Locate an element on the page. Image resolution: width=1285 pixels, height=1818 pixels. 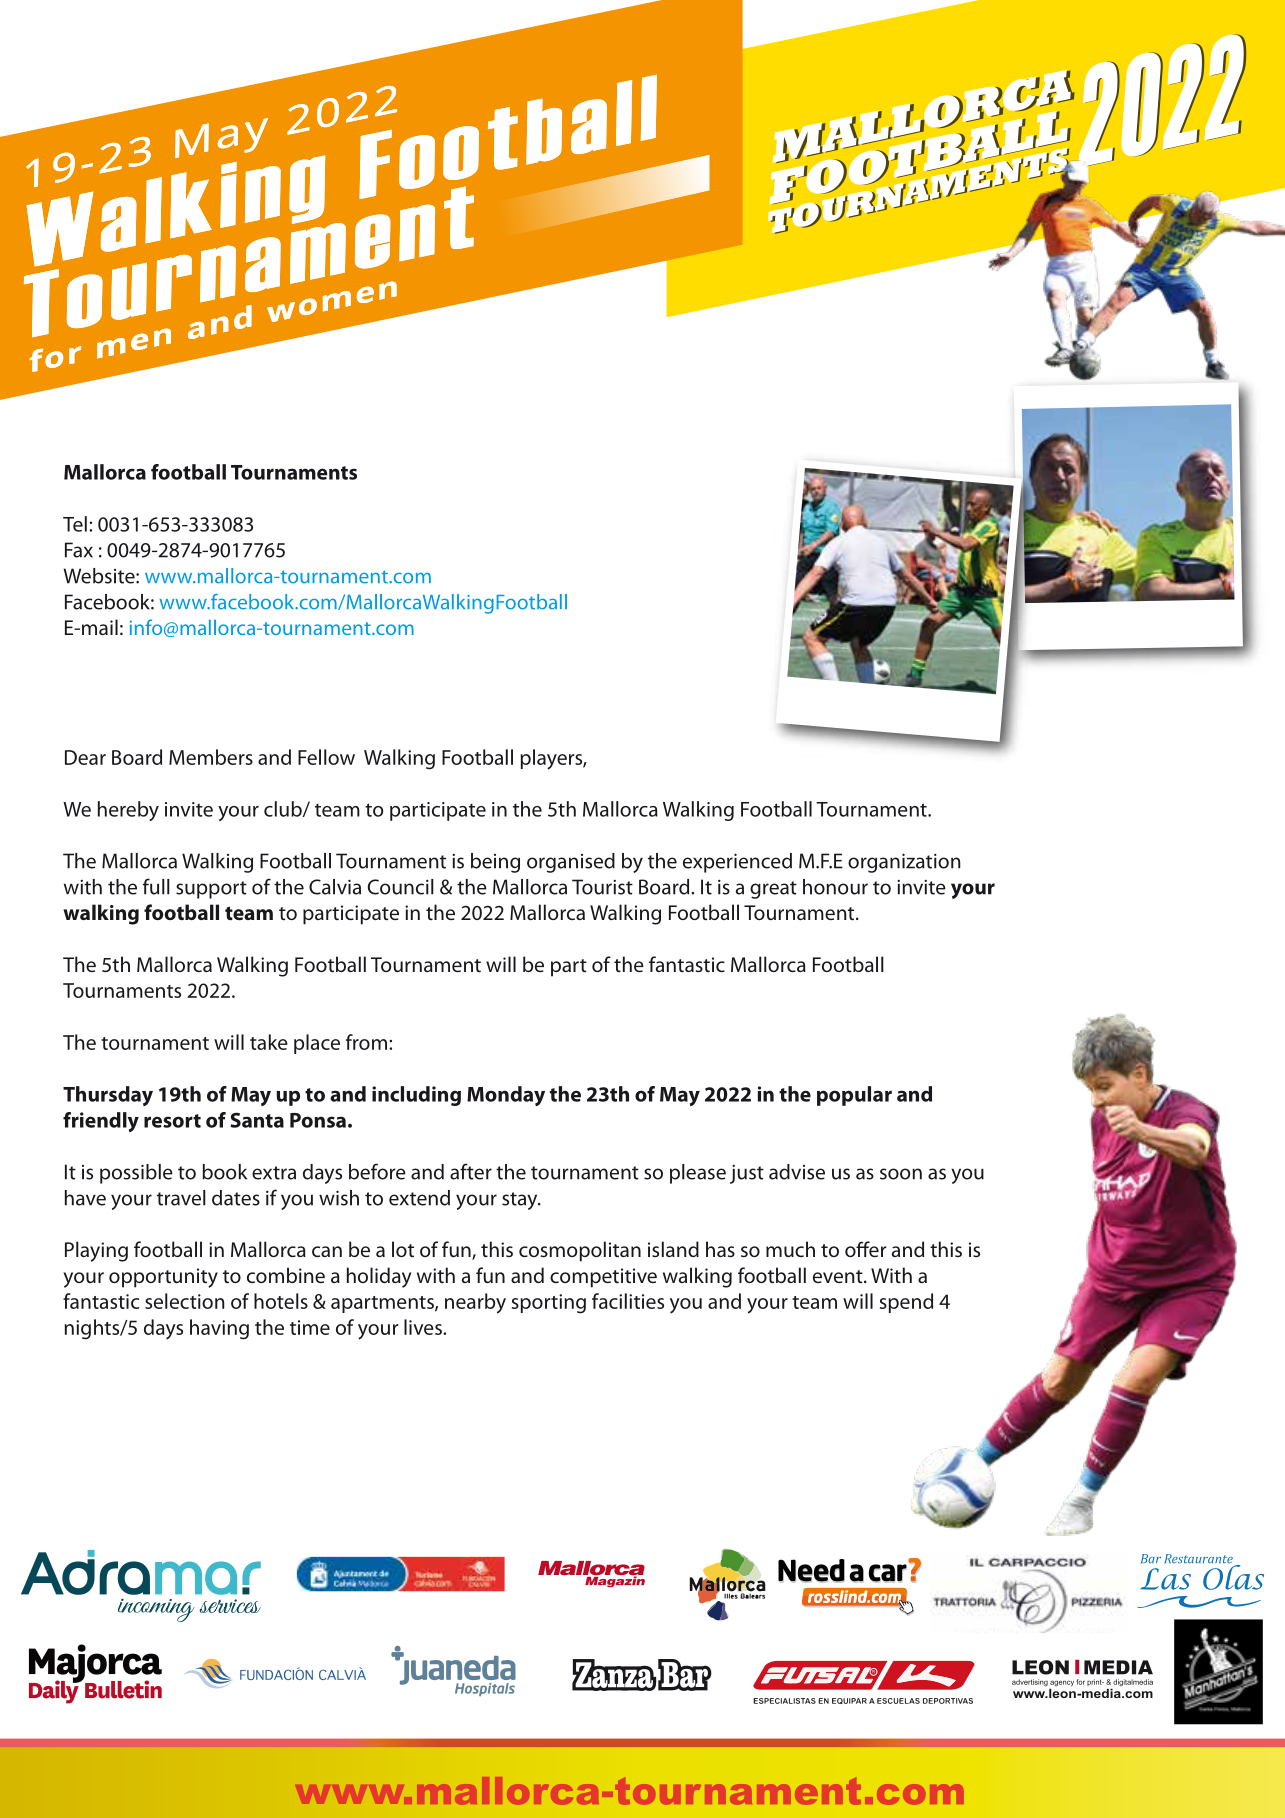
full is located at coordinates (156, 886).
